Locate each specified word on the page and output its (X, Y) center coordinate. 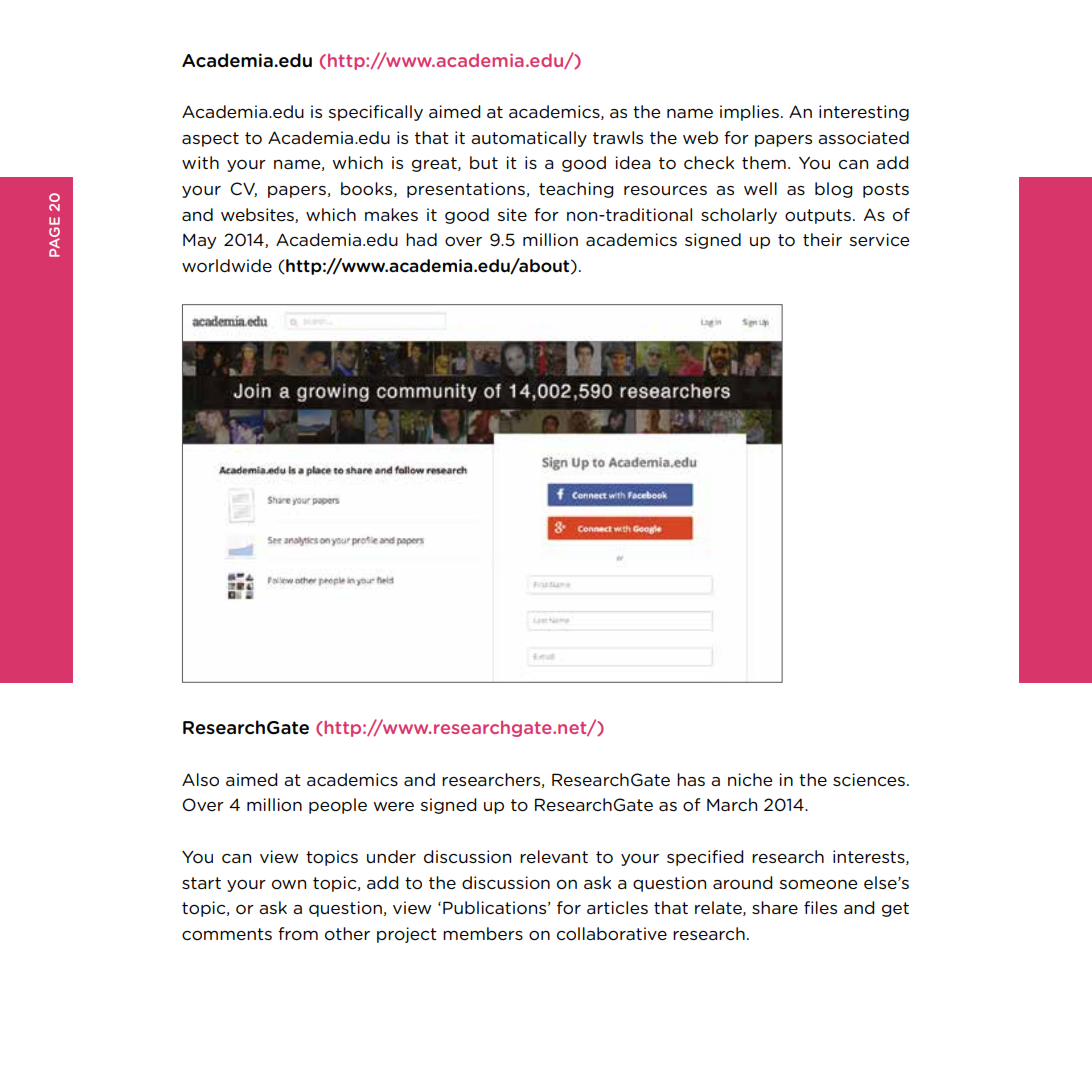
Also (200, 780)
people (338, 806)
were (394, 806)
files (820, 907)
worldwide (227, 265)
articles (617, 907)
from (298, 934)
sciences (869, 779)
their (822, 239)
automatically (529, 139)
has (691, 779)
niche (750, 779)
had (421, 239)
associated (863, 137)
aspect (210, 139)
